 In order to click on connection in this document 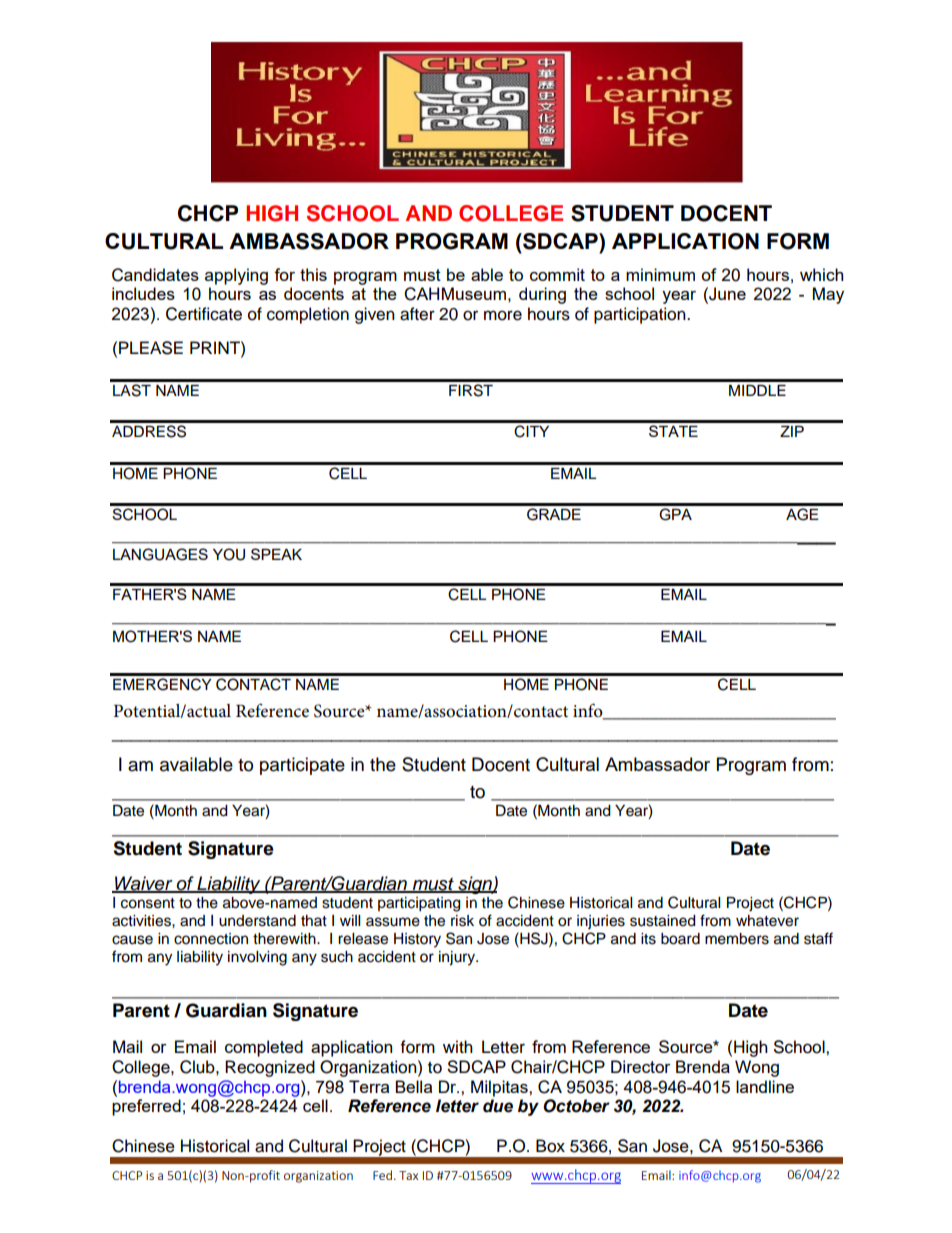, I will do `click(211, 939)`.
